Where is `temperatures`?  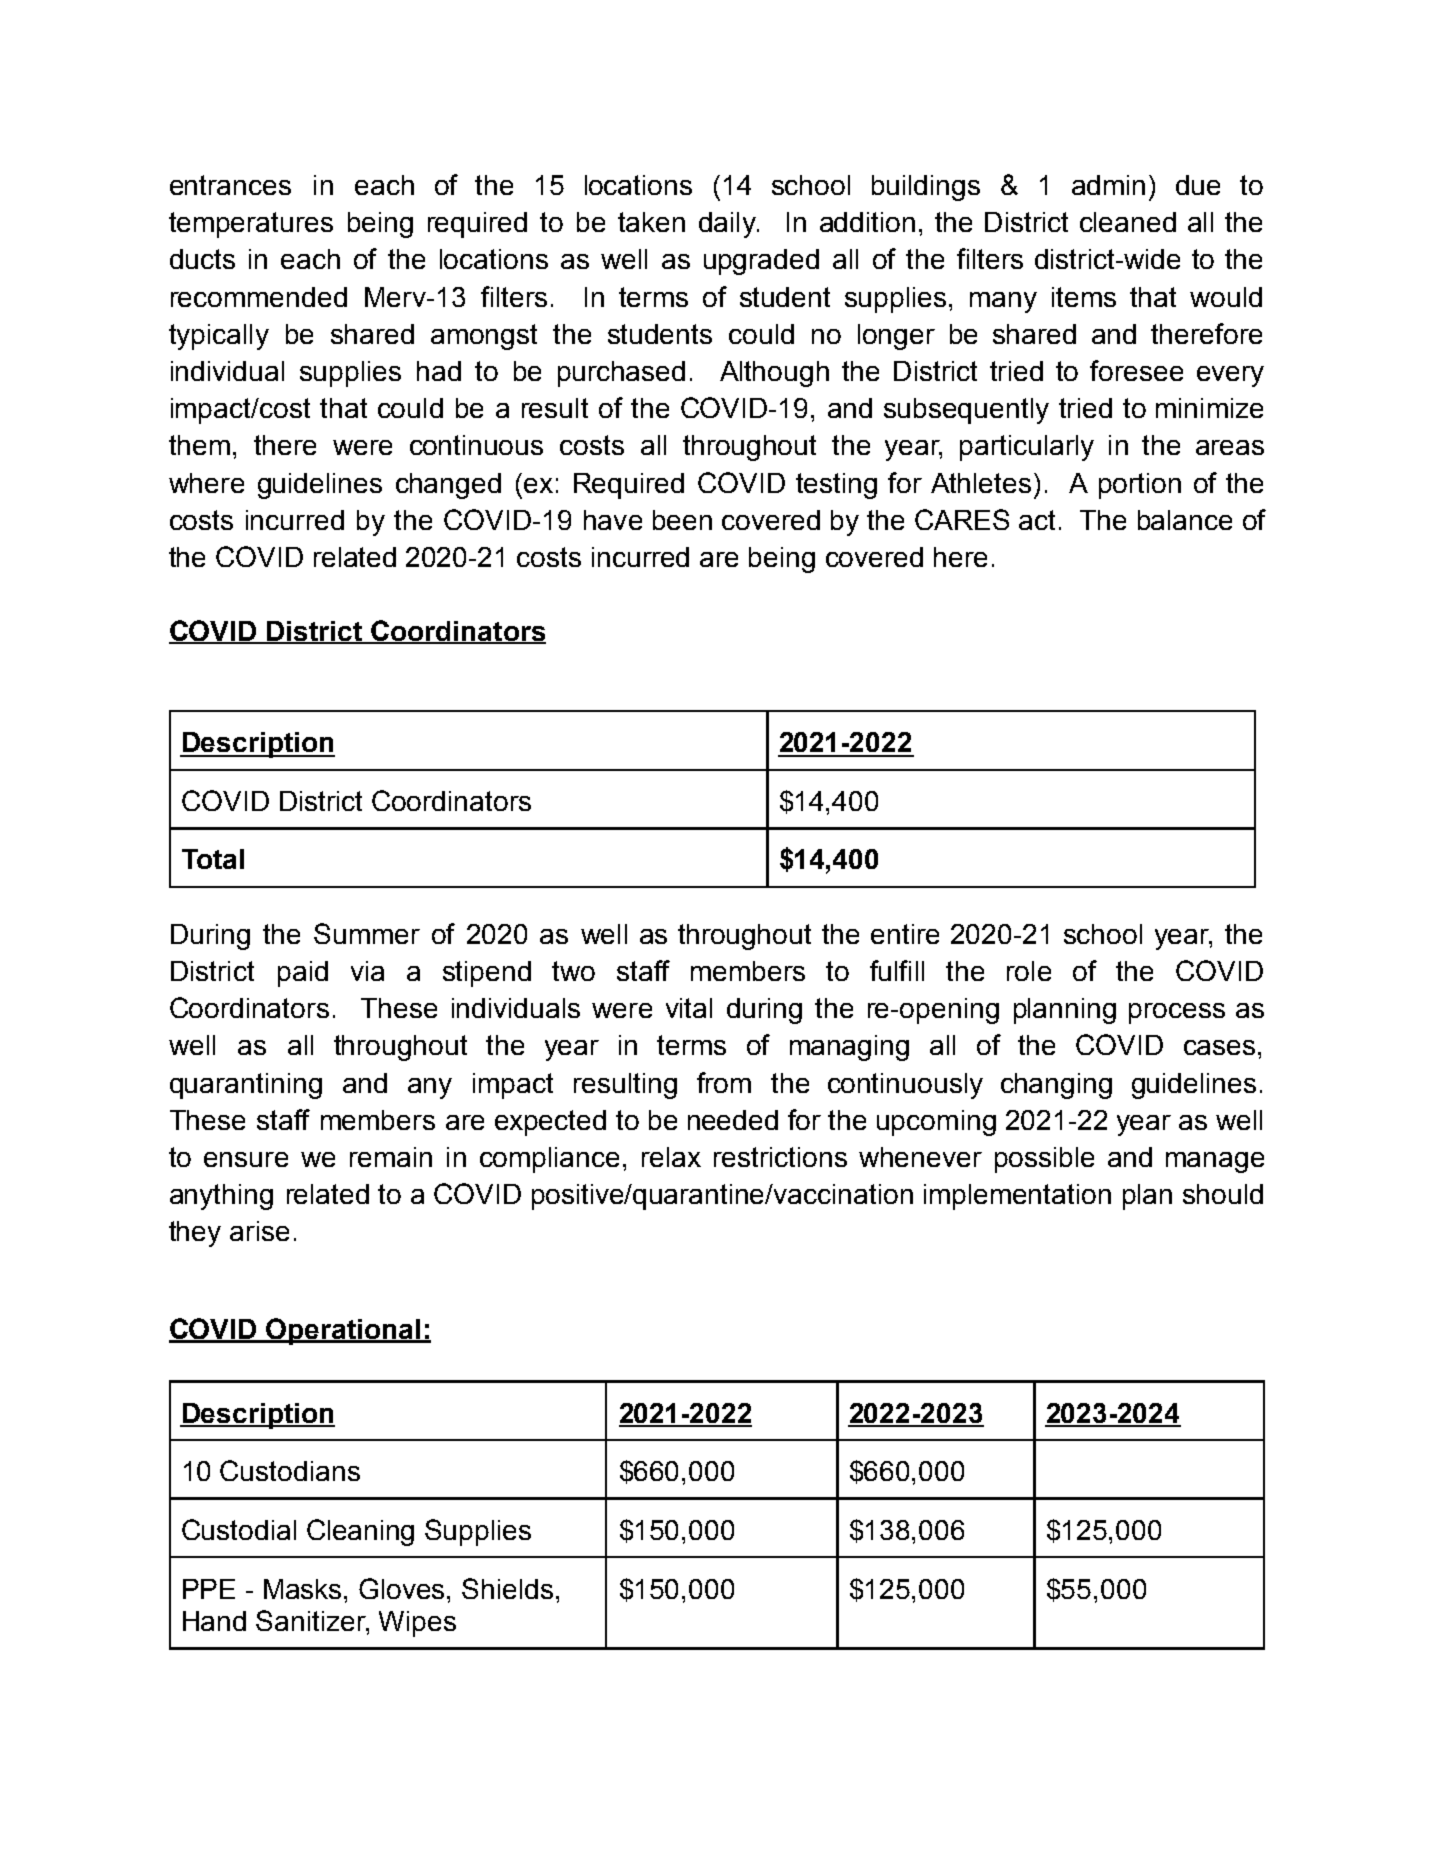 temperatures is located at coordinates (251, 225).
